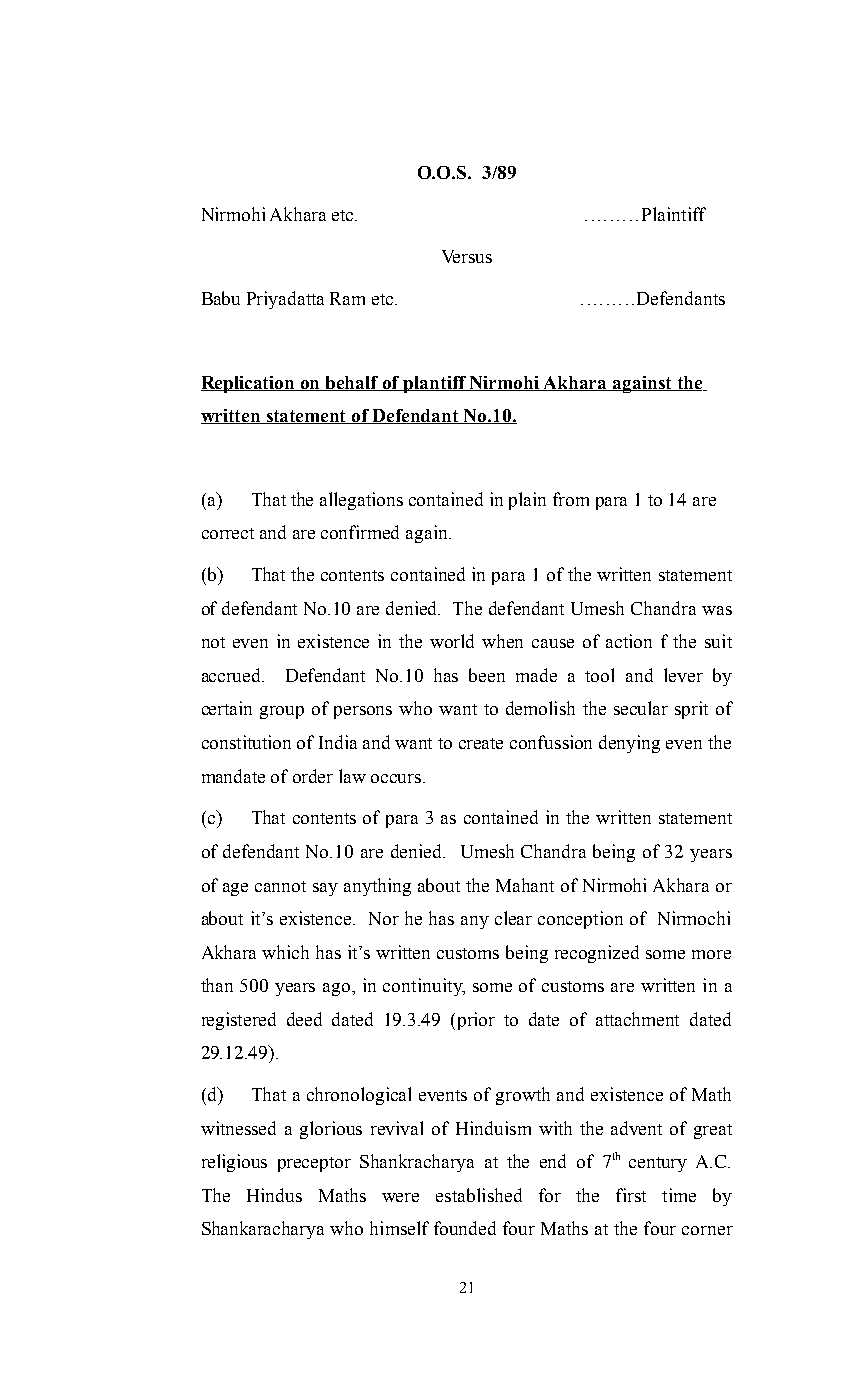 The image size is (849, 1400). What do you see at coordinates (221, 298) in the image?
I see `Babu` at bounding box center [221, 298].
